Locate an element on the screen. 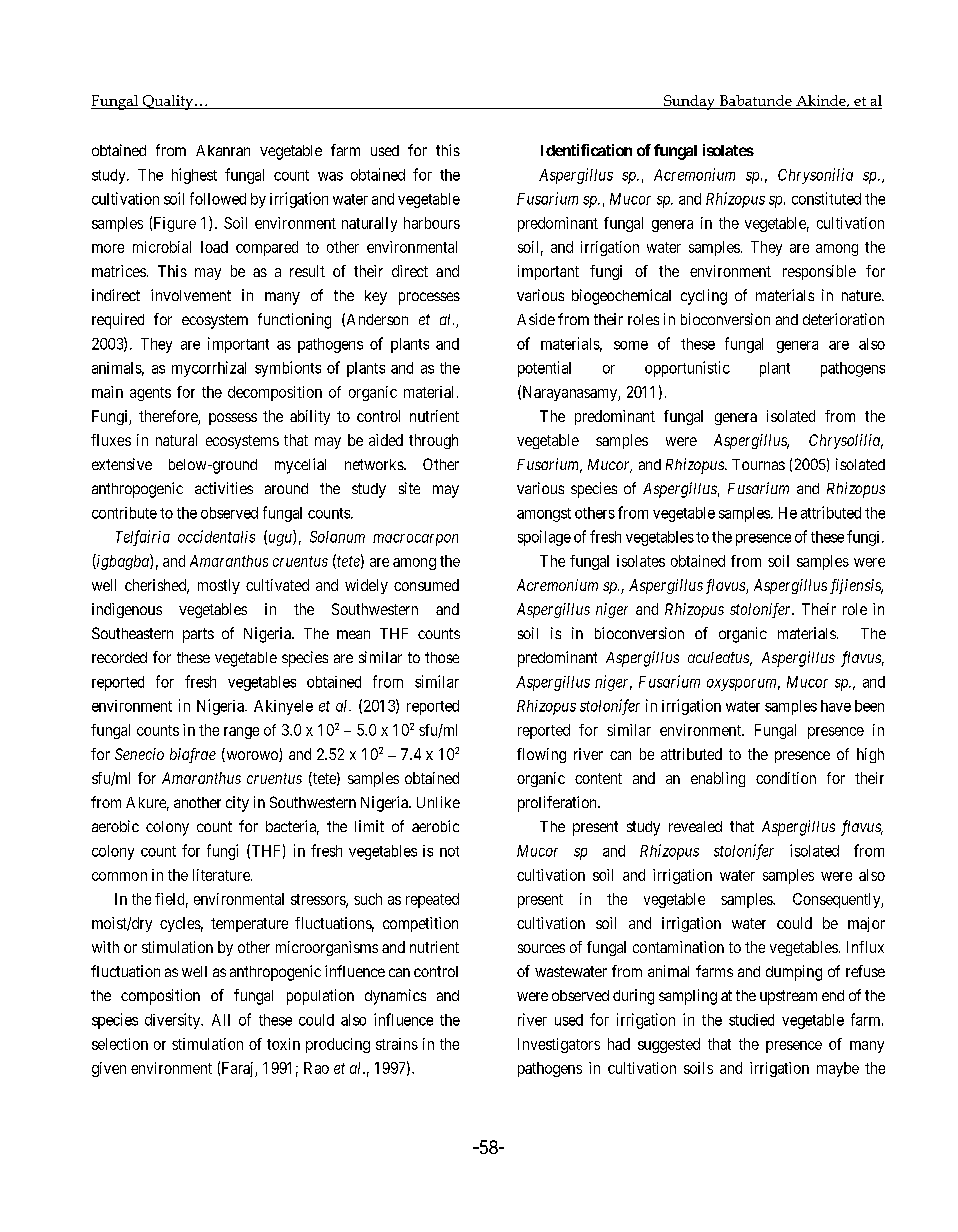 This screenshot has width=958, height=1232. diversity is located at coordinates (174, 1021).
